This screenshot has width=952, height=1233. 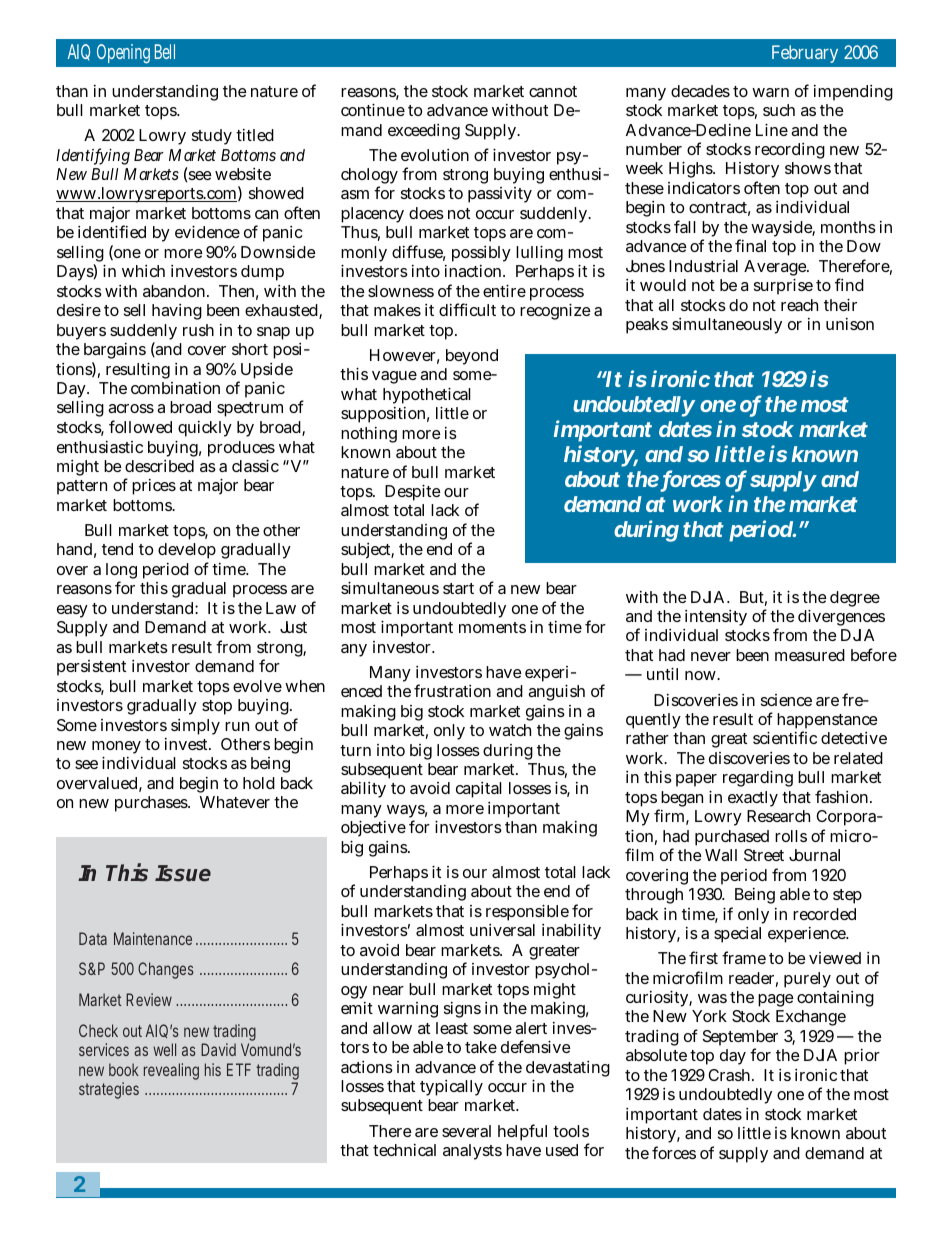 I want to click on such, so click(x=779, y=110).
